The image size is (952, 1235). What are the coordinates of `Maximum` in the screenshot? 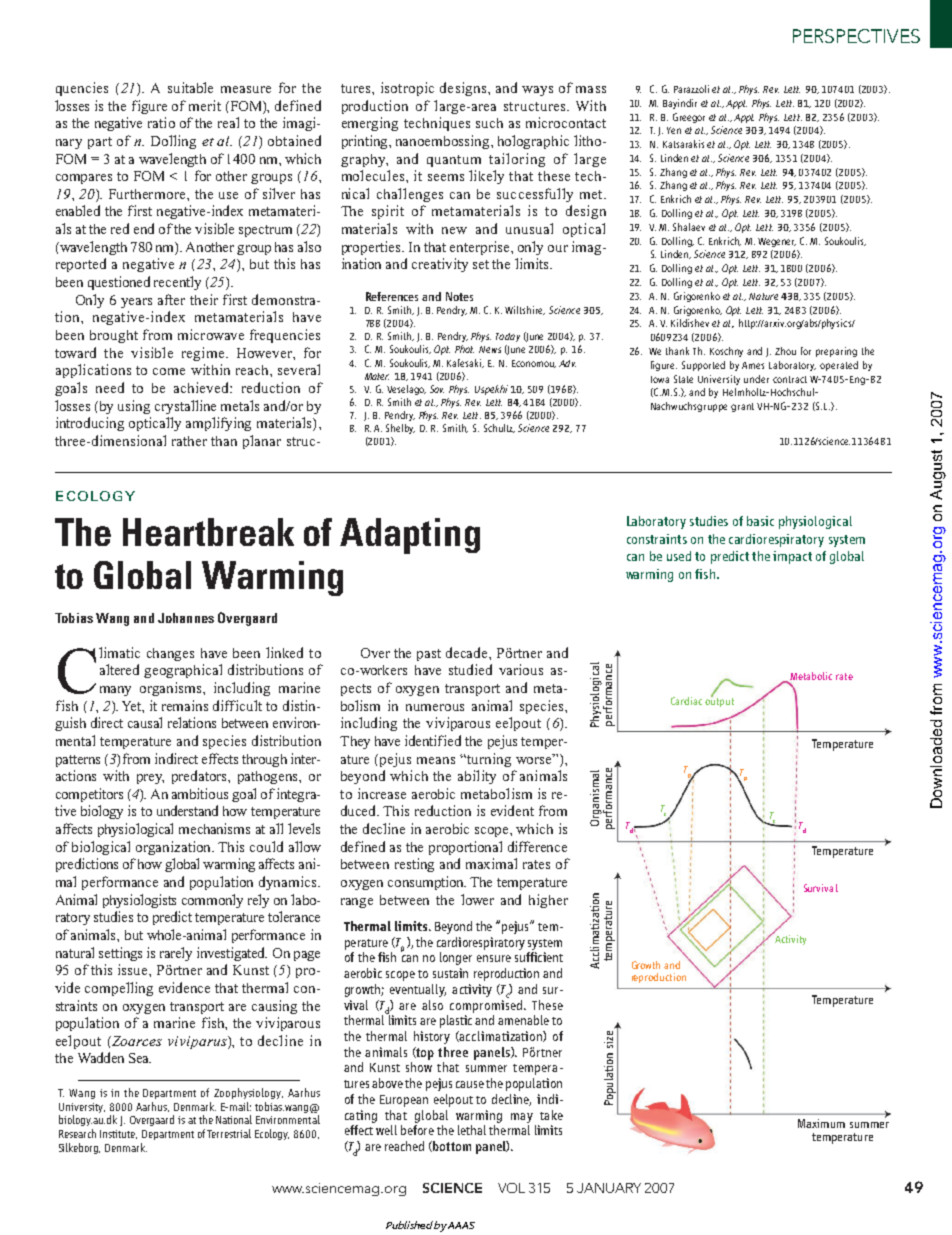 It's located at (821, 1123).
